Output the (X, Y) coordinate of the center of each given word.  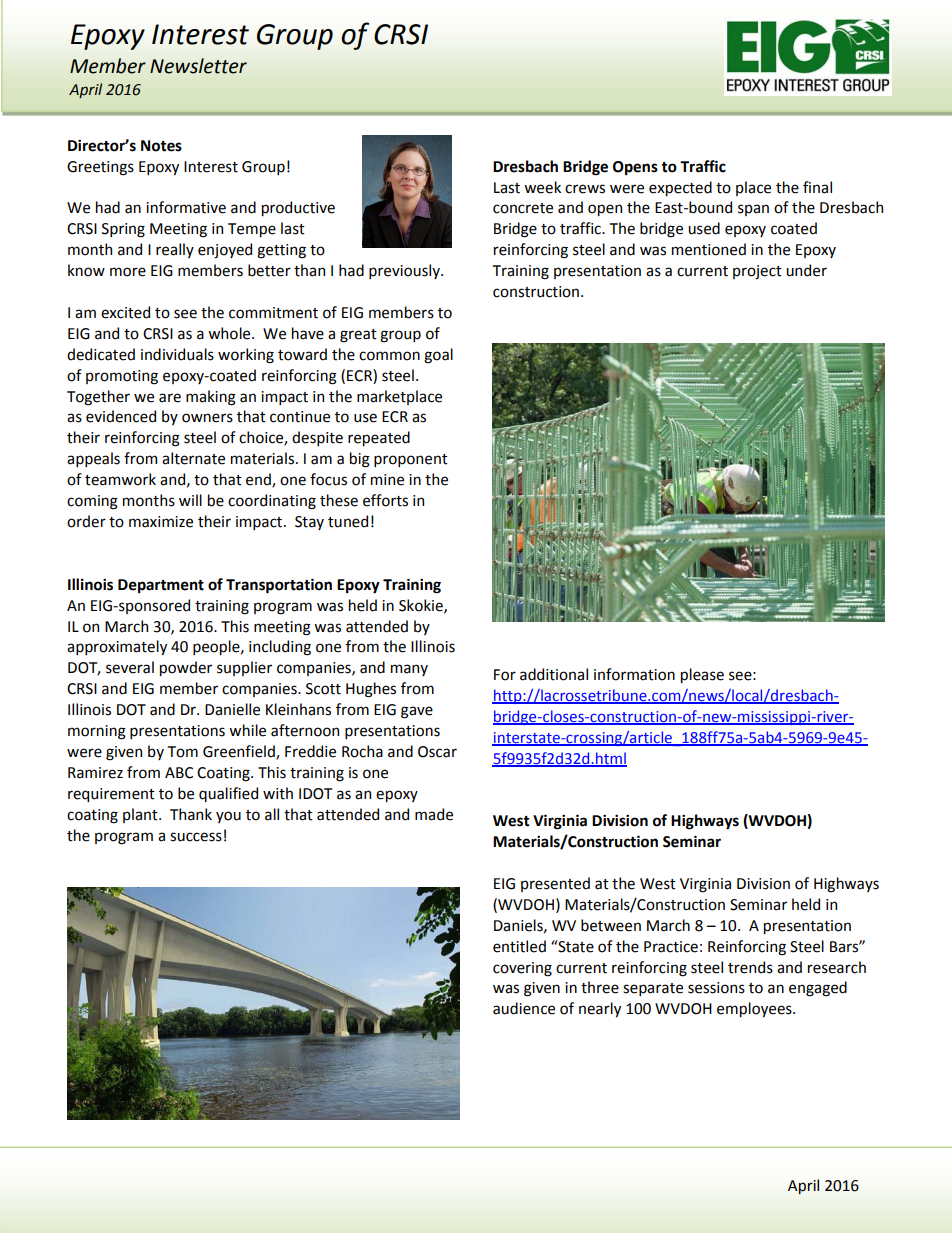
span (753, 210)
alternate (193, 458)
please (702, 675)
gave (417, 712)
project (757, 272)
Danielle (232, 709)
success (196, 837)
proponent (411, 460)
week (542, 187)
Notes (161, 146)
